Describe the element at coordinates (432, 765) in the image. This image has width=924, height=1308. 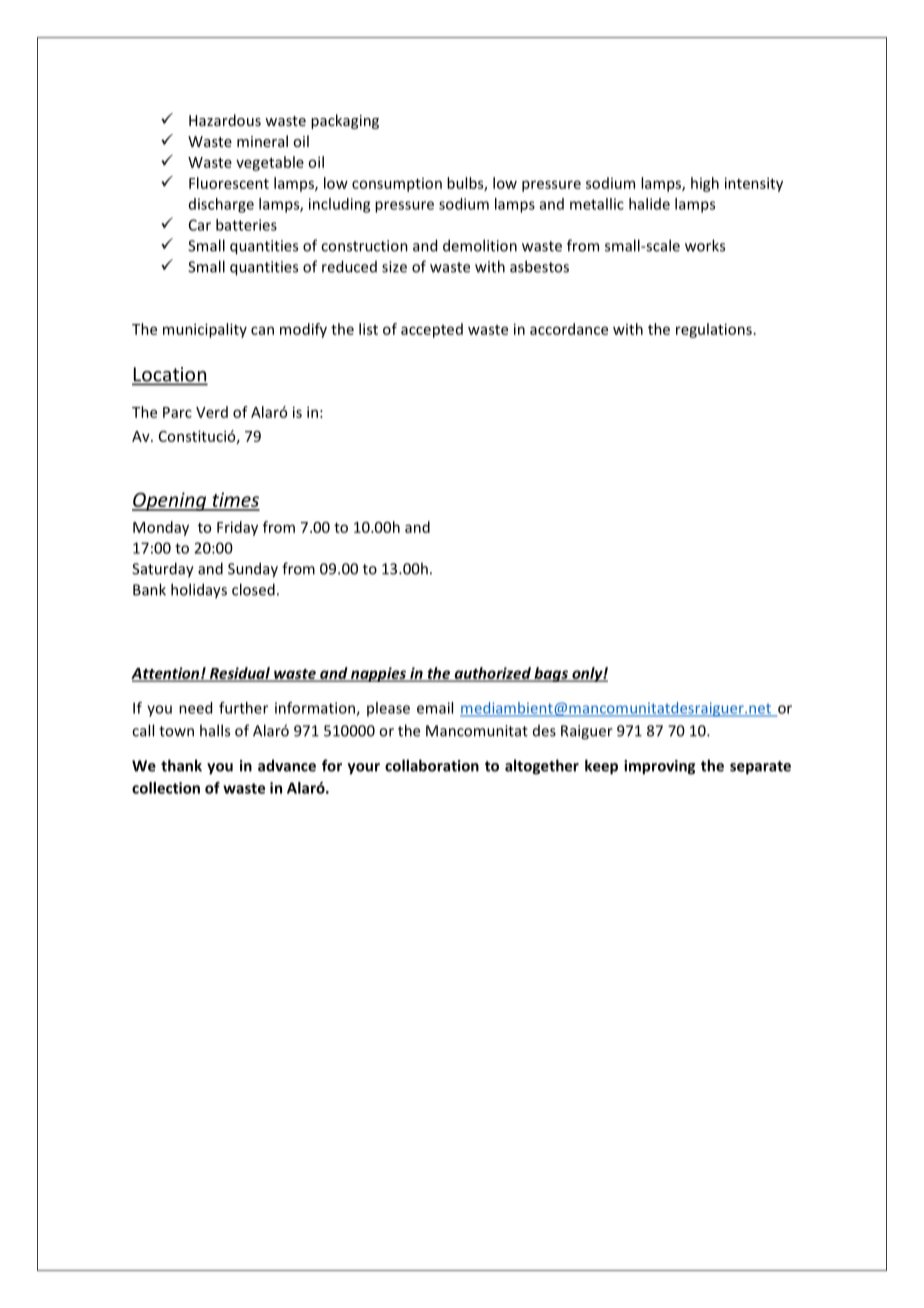
I see `collaboration` at that location.
